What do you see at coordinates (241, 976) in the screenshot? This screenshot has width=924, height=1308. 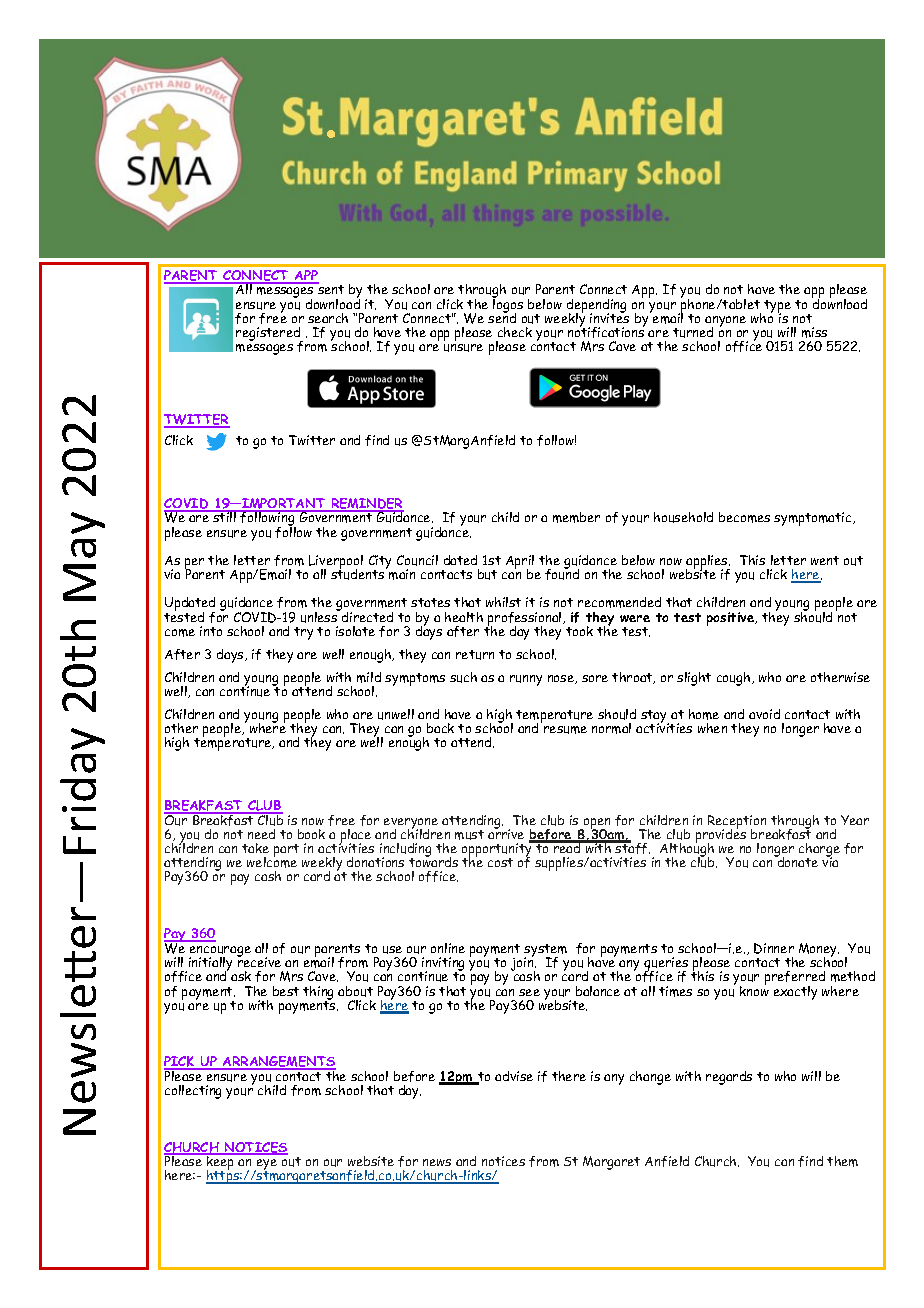 I see `ask` at bounding box center [241, 976].
